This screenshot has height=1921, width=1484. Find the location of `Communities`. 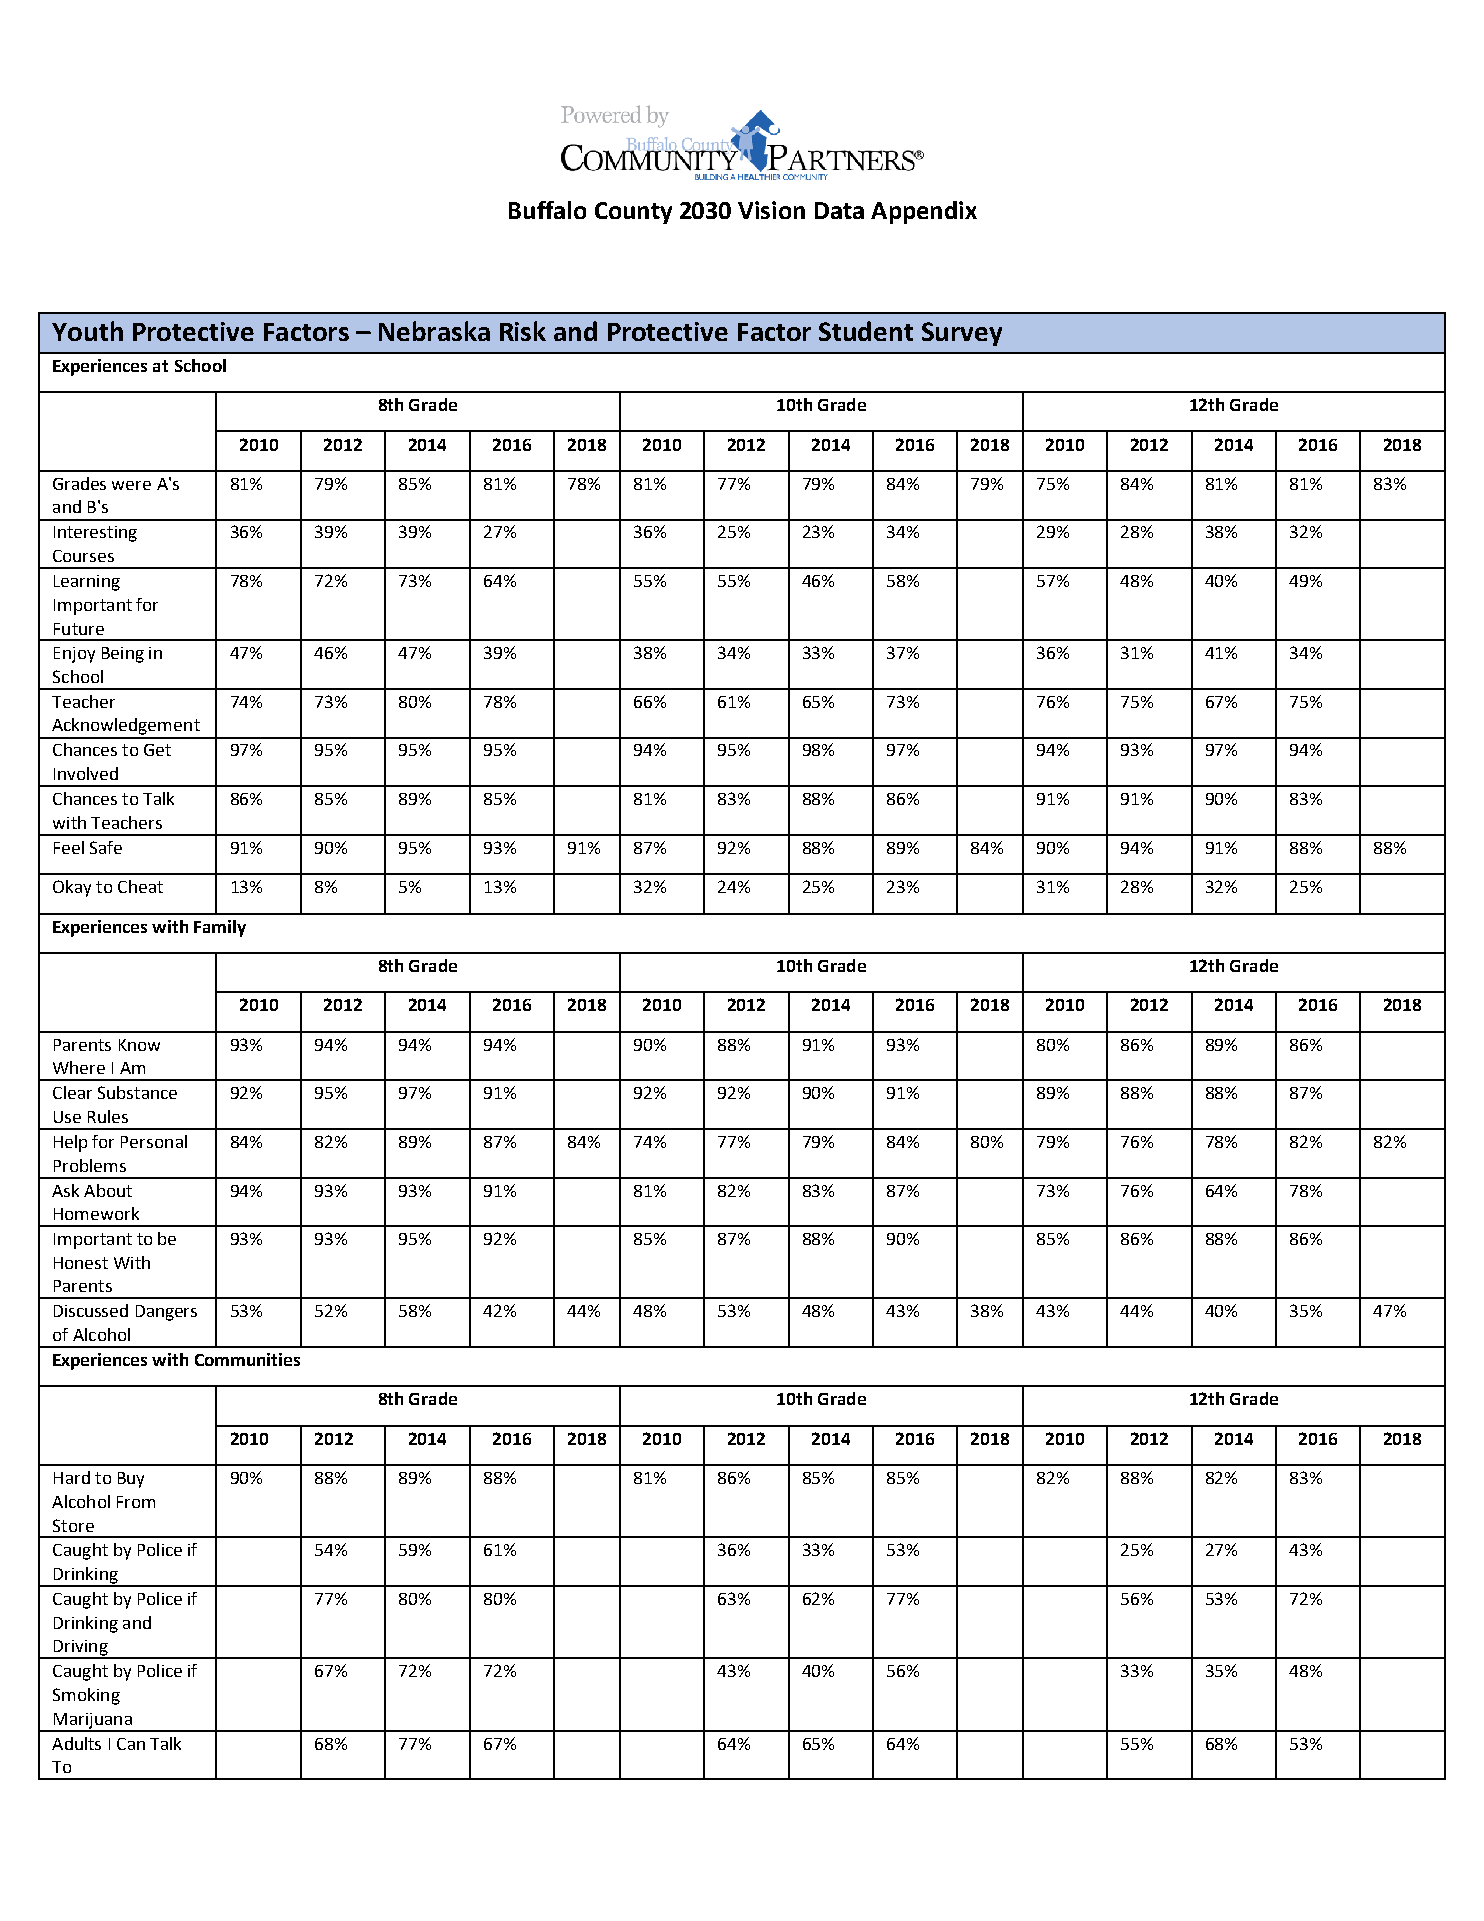

Communities is located at coordinates (247, 1359).
